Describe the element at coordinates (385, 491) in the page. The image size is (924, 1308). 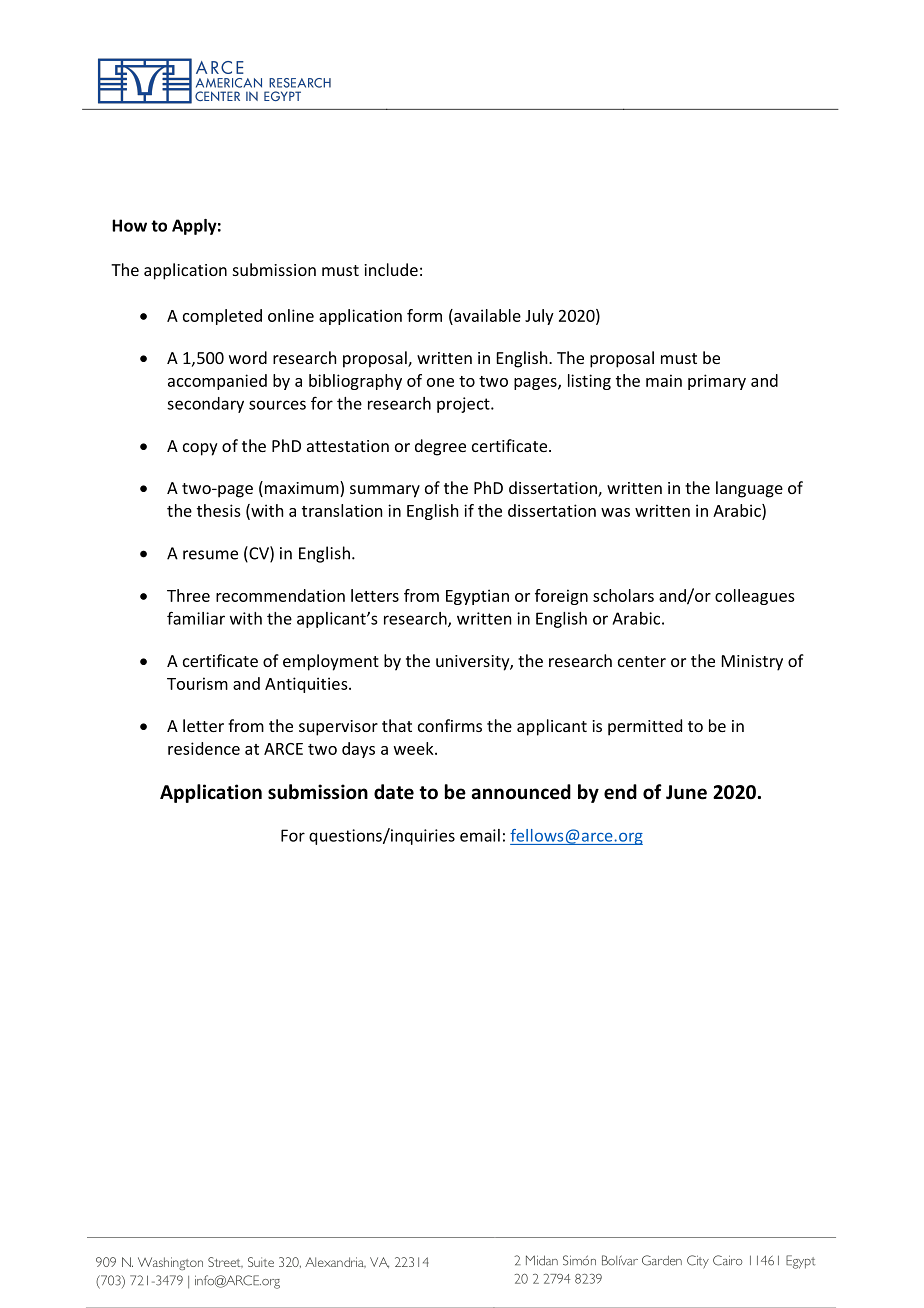
I see `summary` at that location.
